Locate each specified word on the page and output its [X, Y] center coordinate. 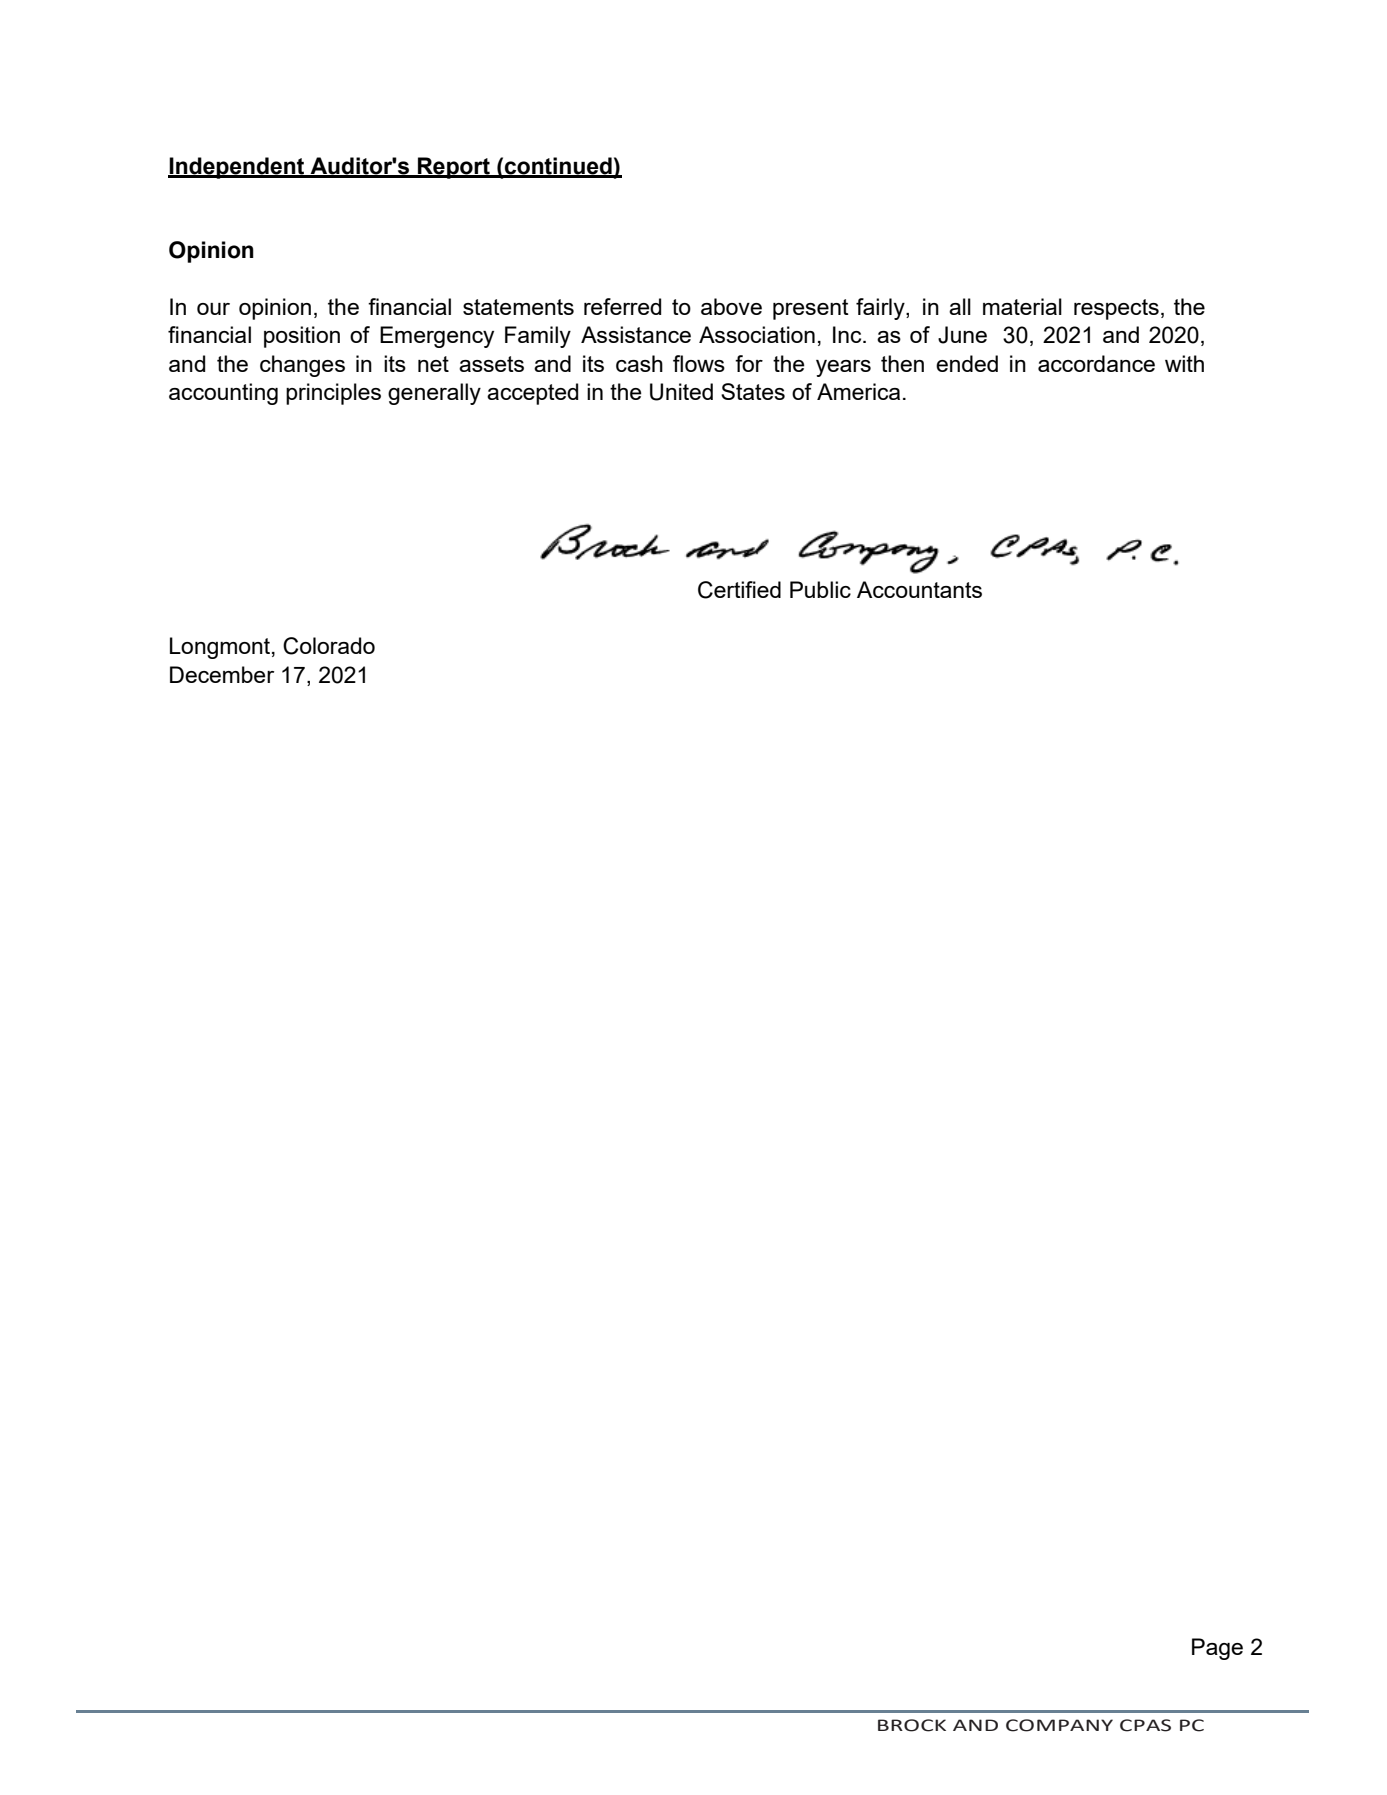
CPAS [1145, 1725]
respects [1116, 309]
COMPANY [1059, 1725]
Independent [237, 168]
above [731, 306]
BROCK [912, 1725]
